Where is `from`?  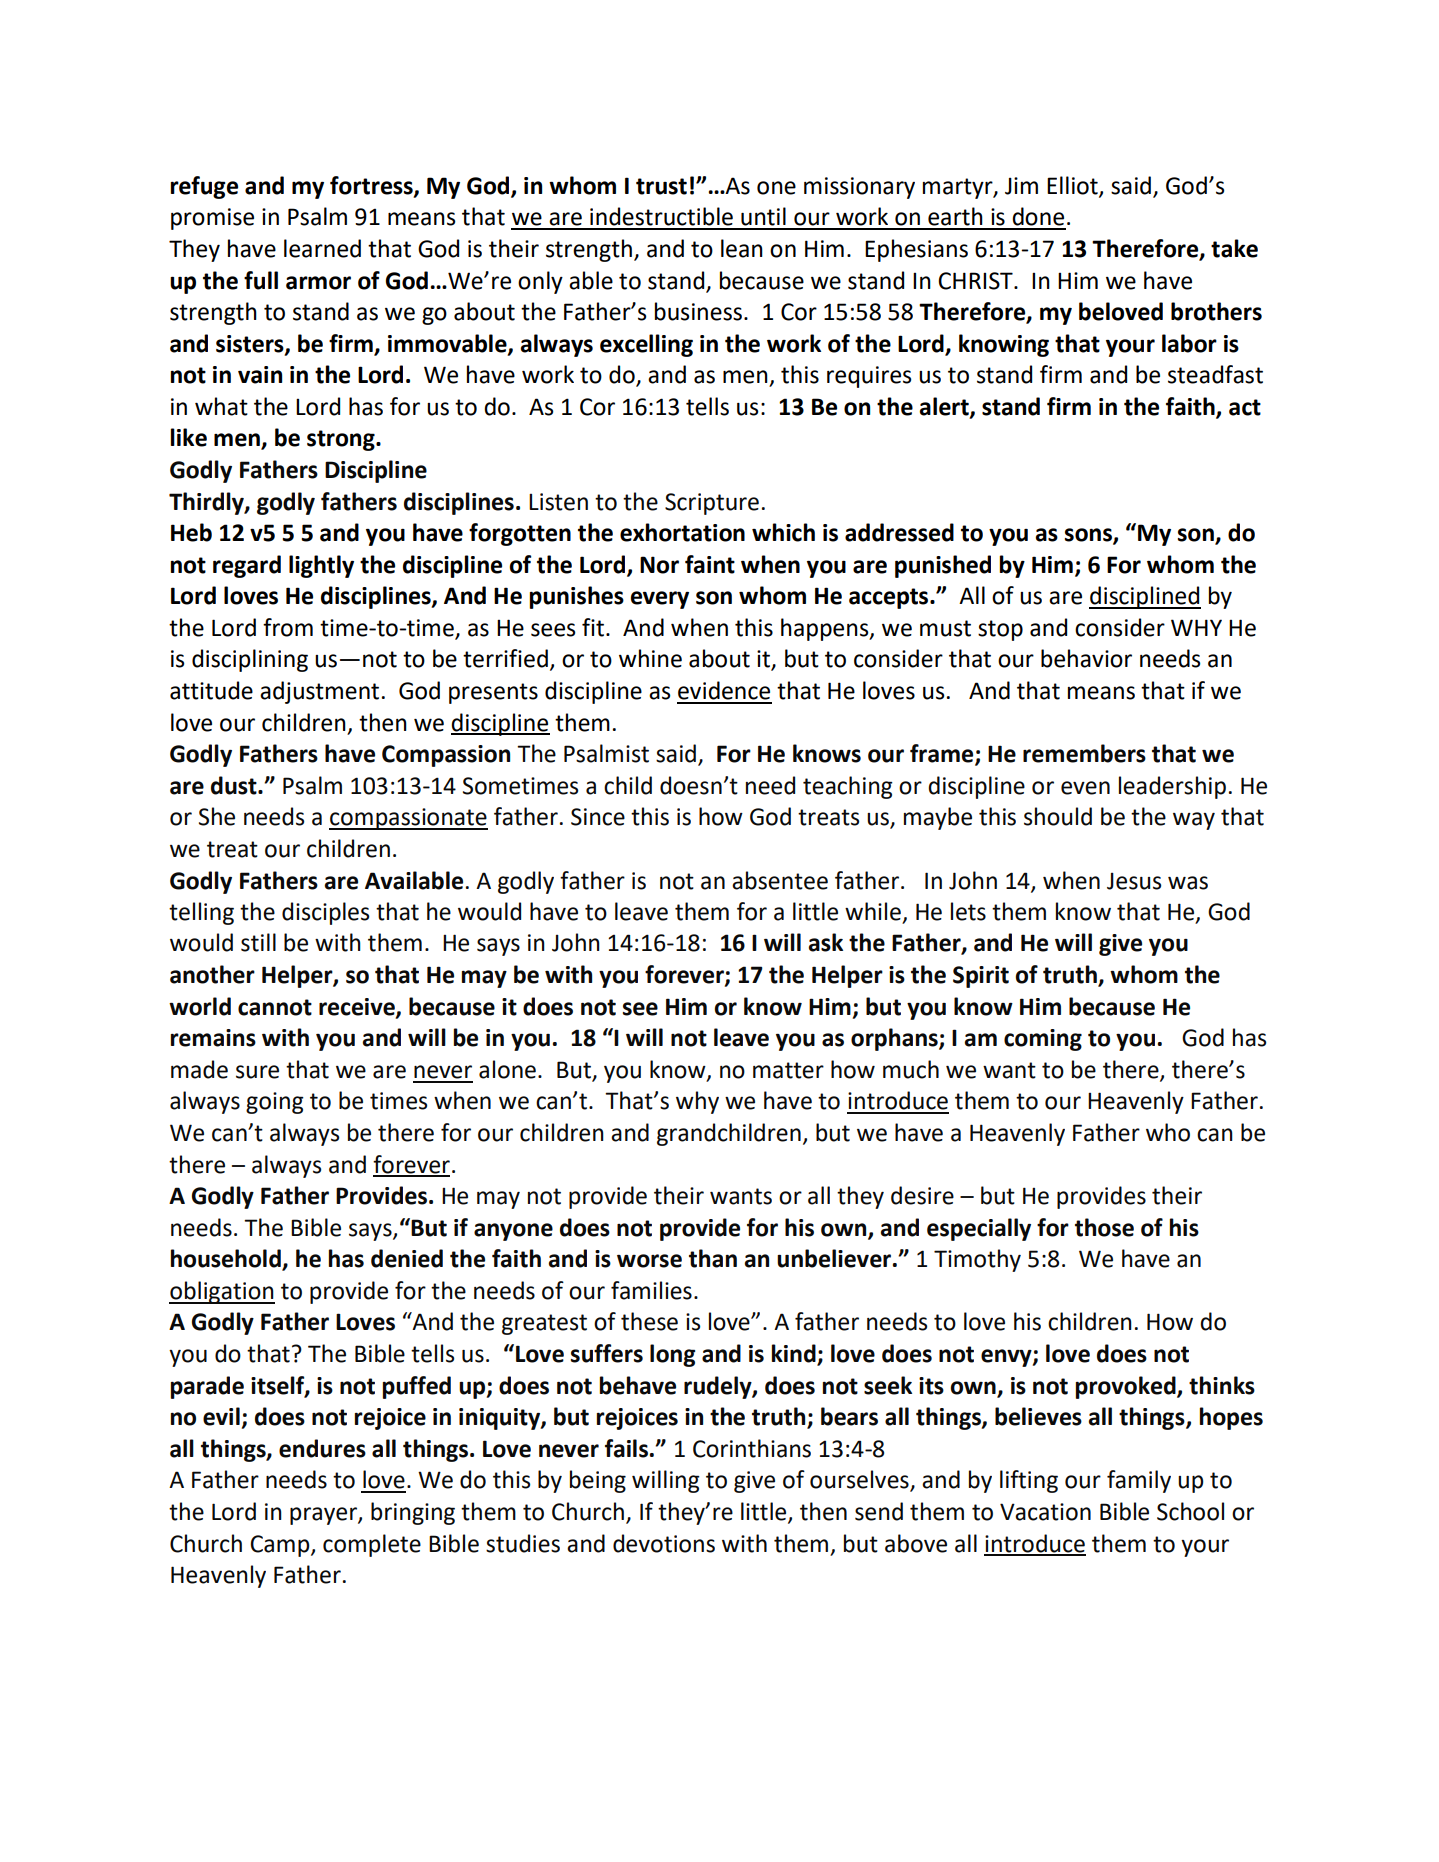 from is located at coordinates (288, 627).
